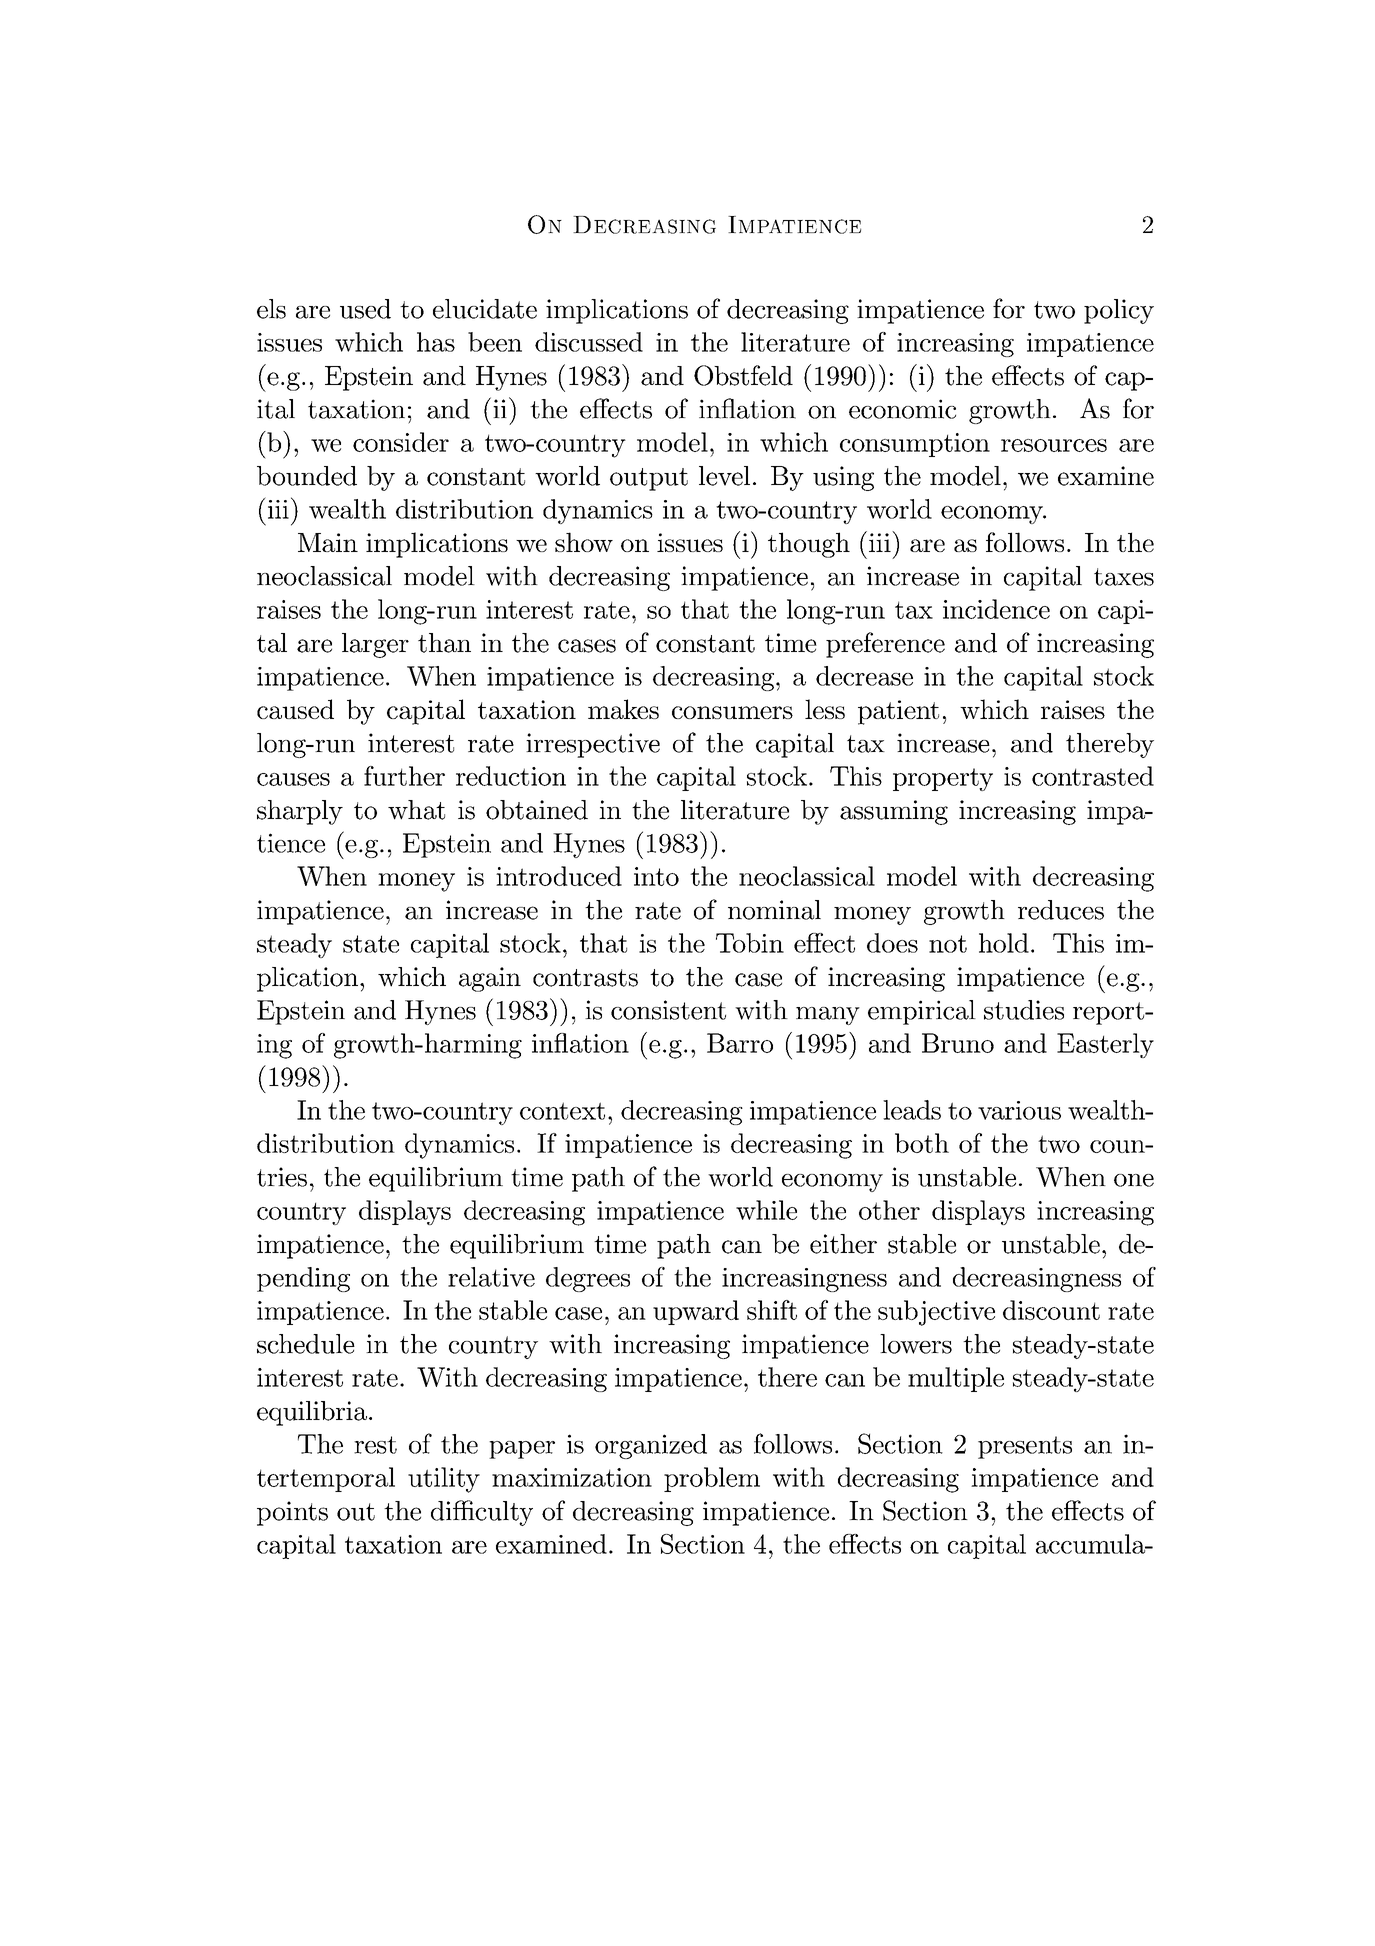  I want to click on has, so click(436, 342).
